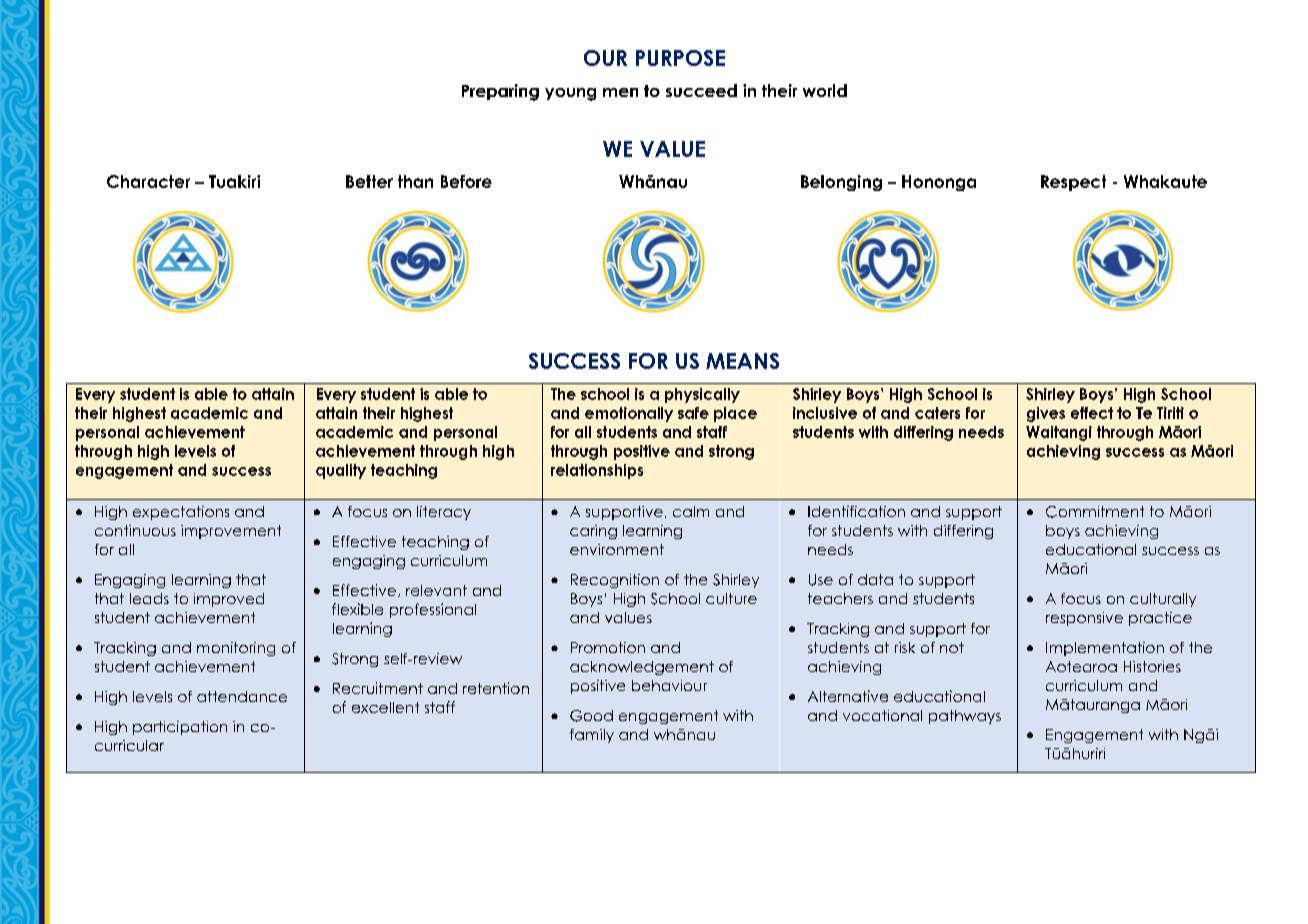 The image size is (1308, 924). I want to click on attendance, so click(242, 696).
